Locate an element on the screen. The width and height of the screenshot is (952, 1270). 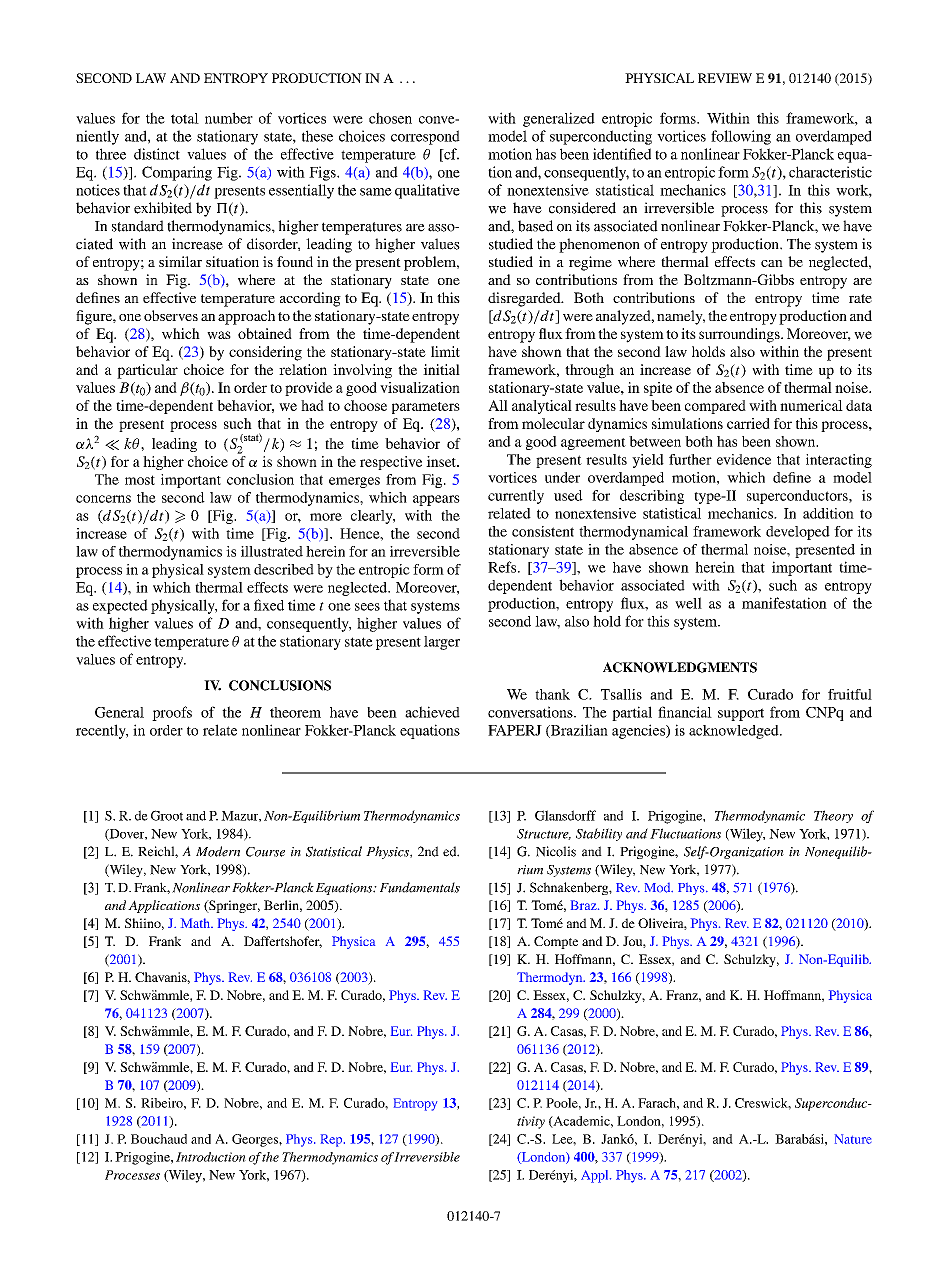
correspond is located at coordinates (425, 137).
